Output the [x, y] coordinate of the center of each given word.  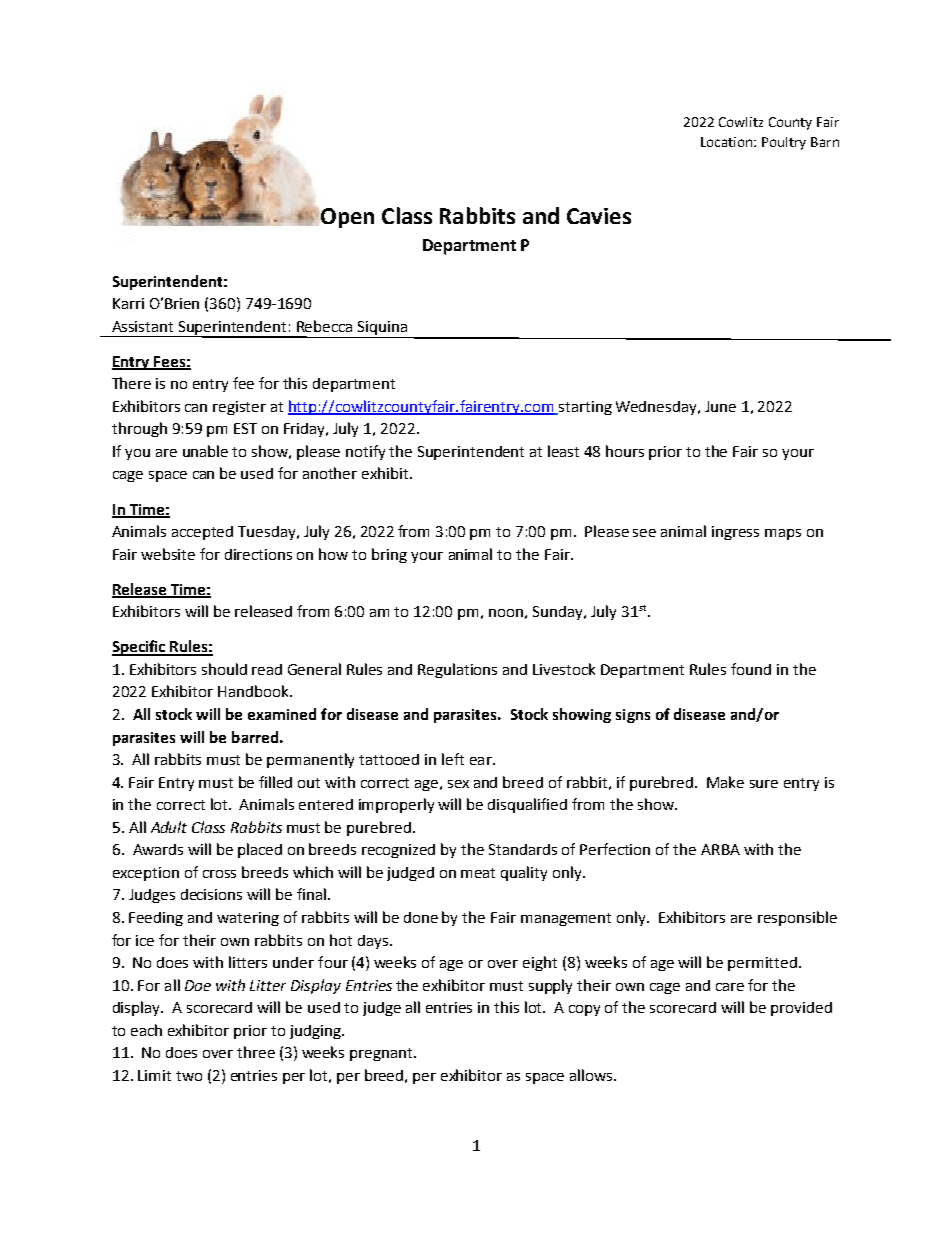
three [256, 1052]
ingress [735, 533]
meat [478, 873]
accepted [202, 533]
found [751, 669]
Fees [169, 362]
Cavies [599, 216]
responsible [797, 918]
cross [219, 874]
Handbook [254, 691]
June [720, 406]
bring [389, 555]
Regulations [457, 670]
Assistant [142, 326]
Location [728, 142]
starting [584, 408]
